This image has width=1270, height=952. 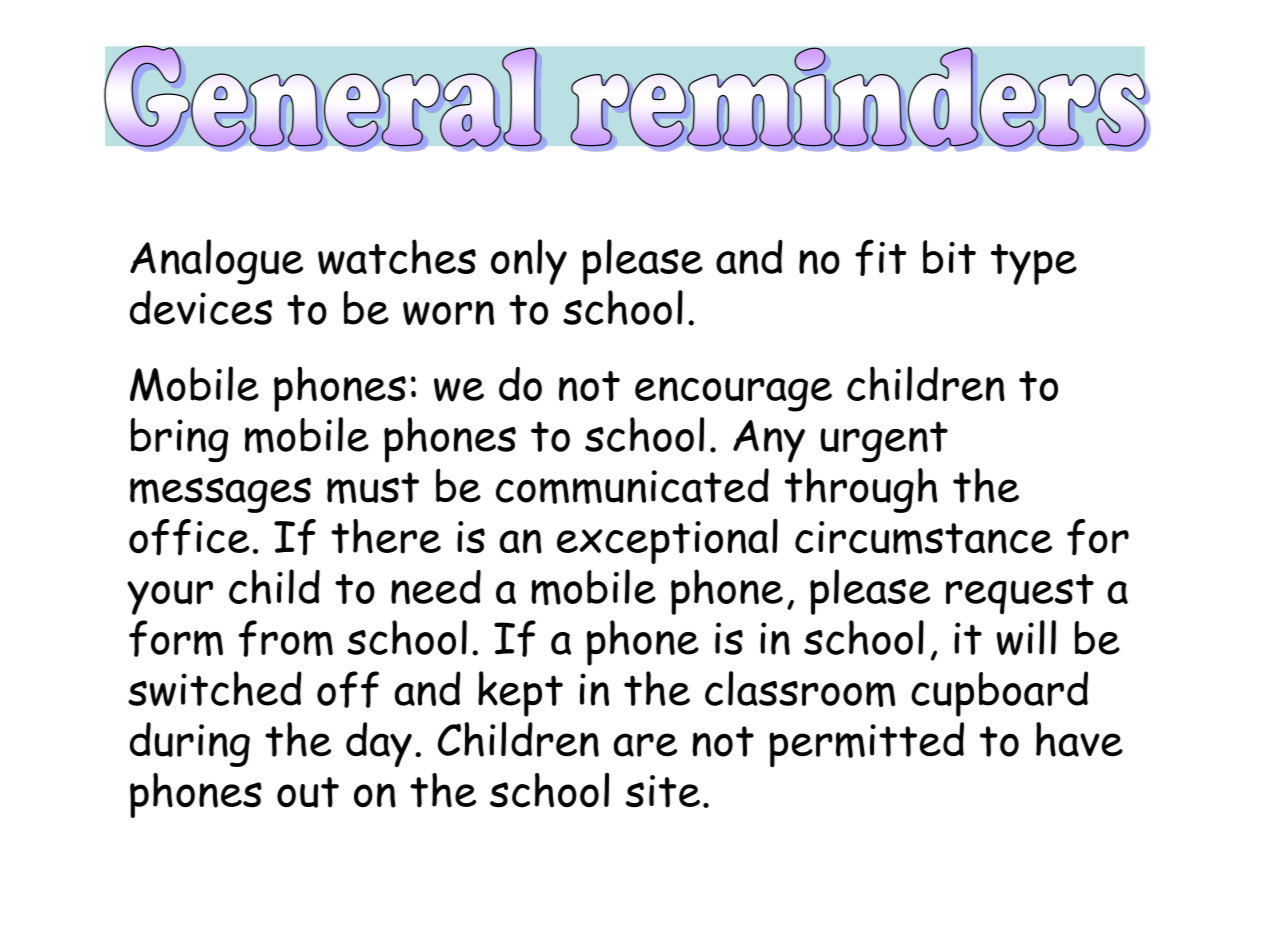 I want to click on bit, so click(x=949, y=257).
